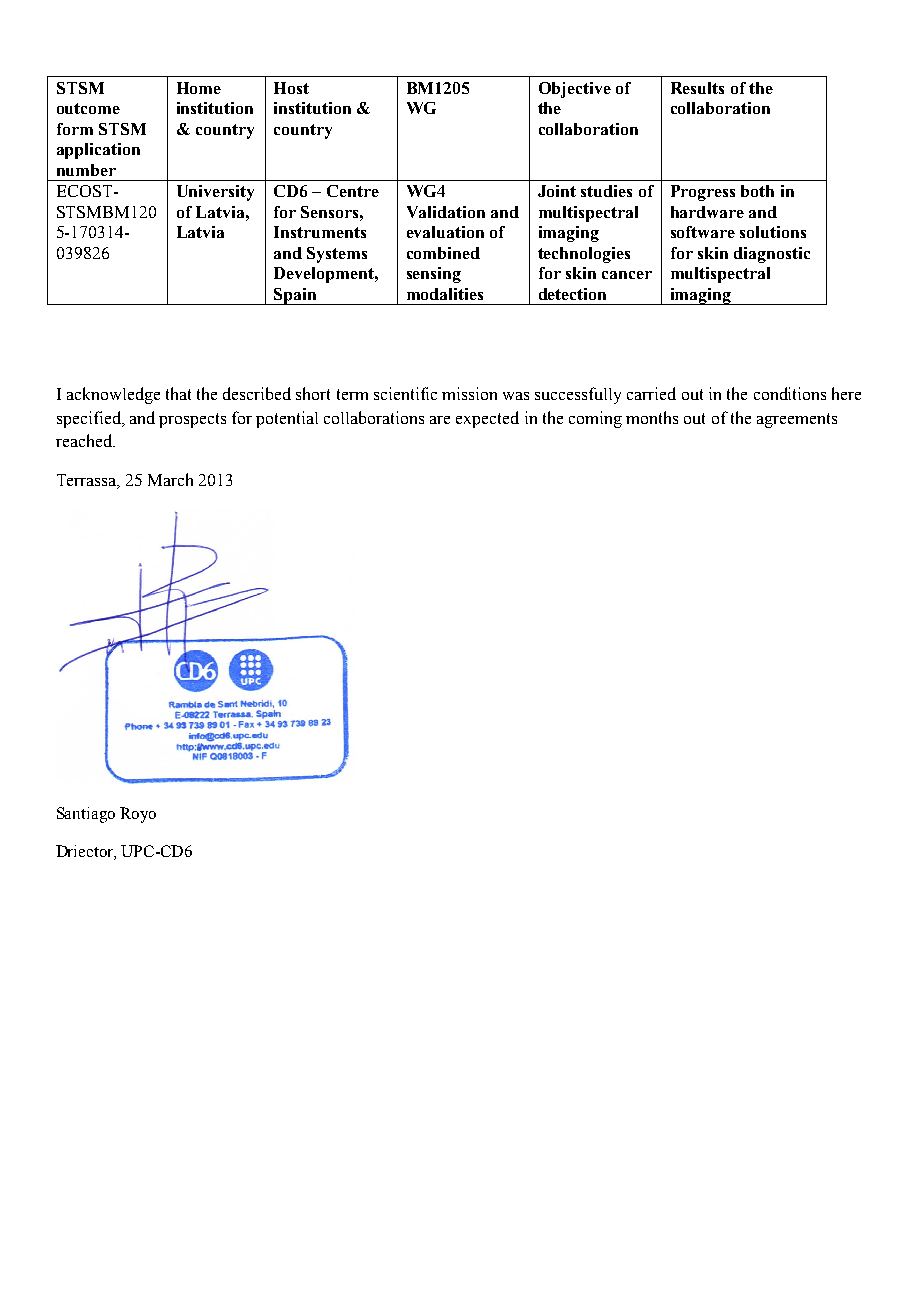  I want to click on Results, so click(697, 88).
